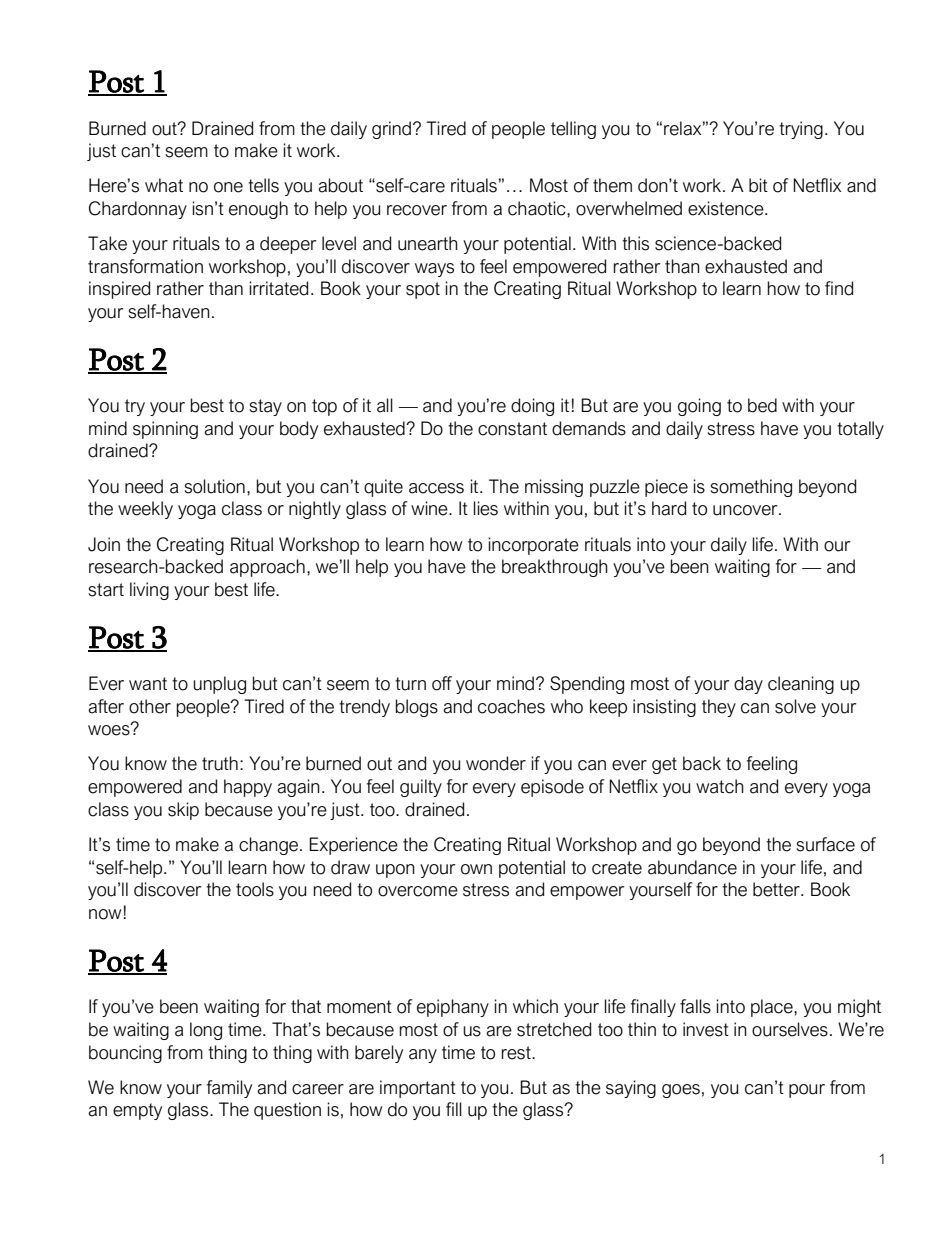 Image resolution: width=952 pixels, height=1233 pixels. Describe the element at coordinates (720, 786) in the screenshot. I see `watch` at that location.
